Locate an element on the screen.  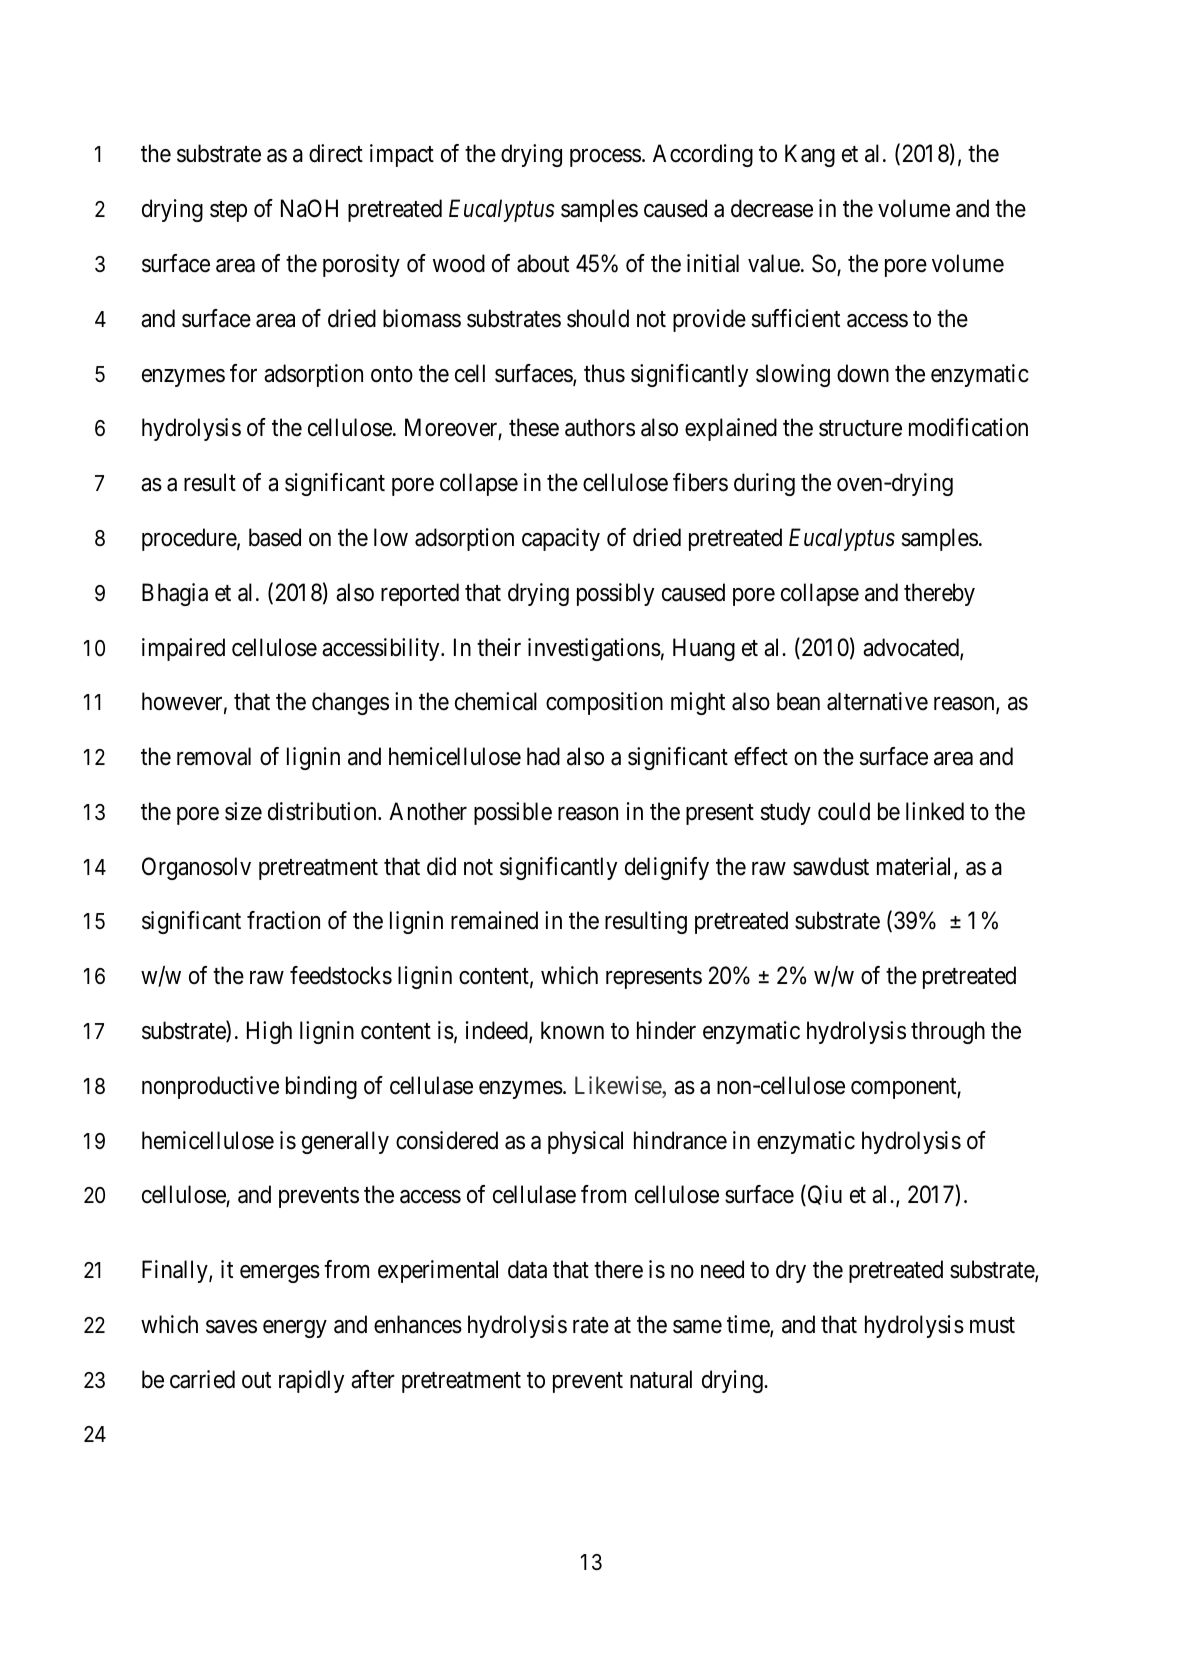
based is located at coordinates (275, 537).
